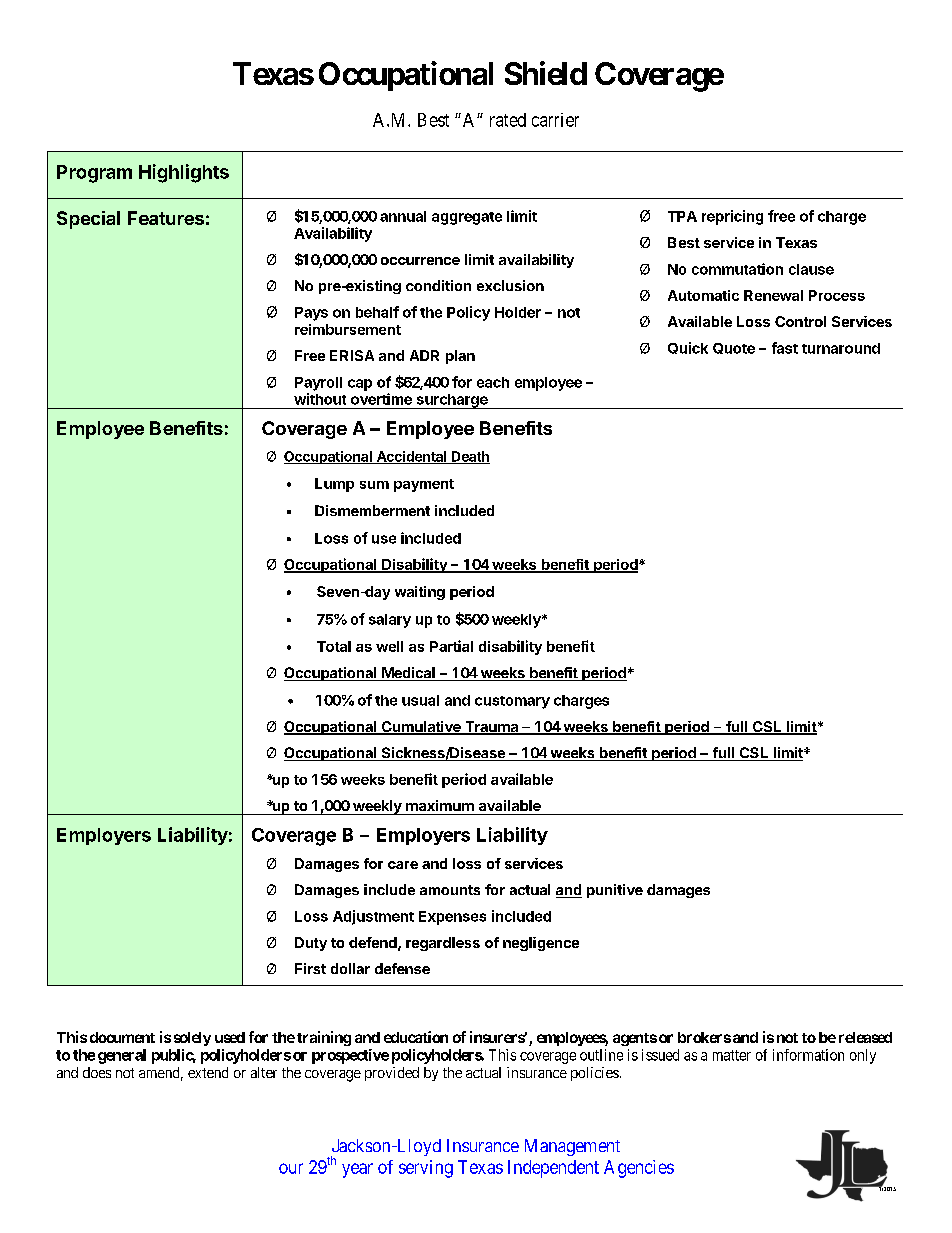 The image size is (952, 1233). What do you see at coordinates (508, 120) in the document?
I see `rated` at bounding box center [508, 120].
